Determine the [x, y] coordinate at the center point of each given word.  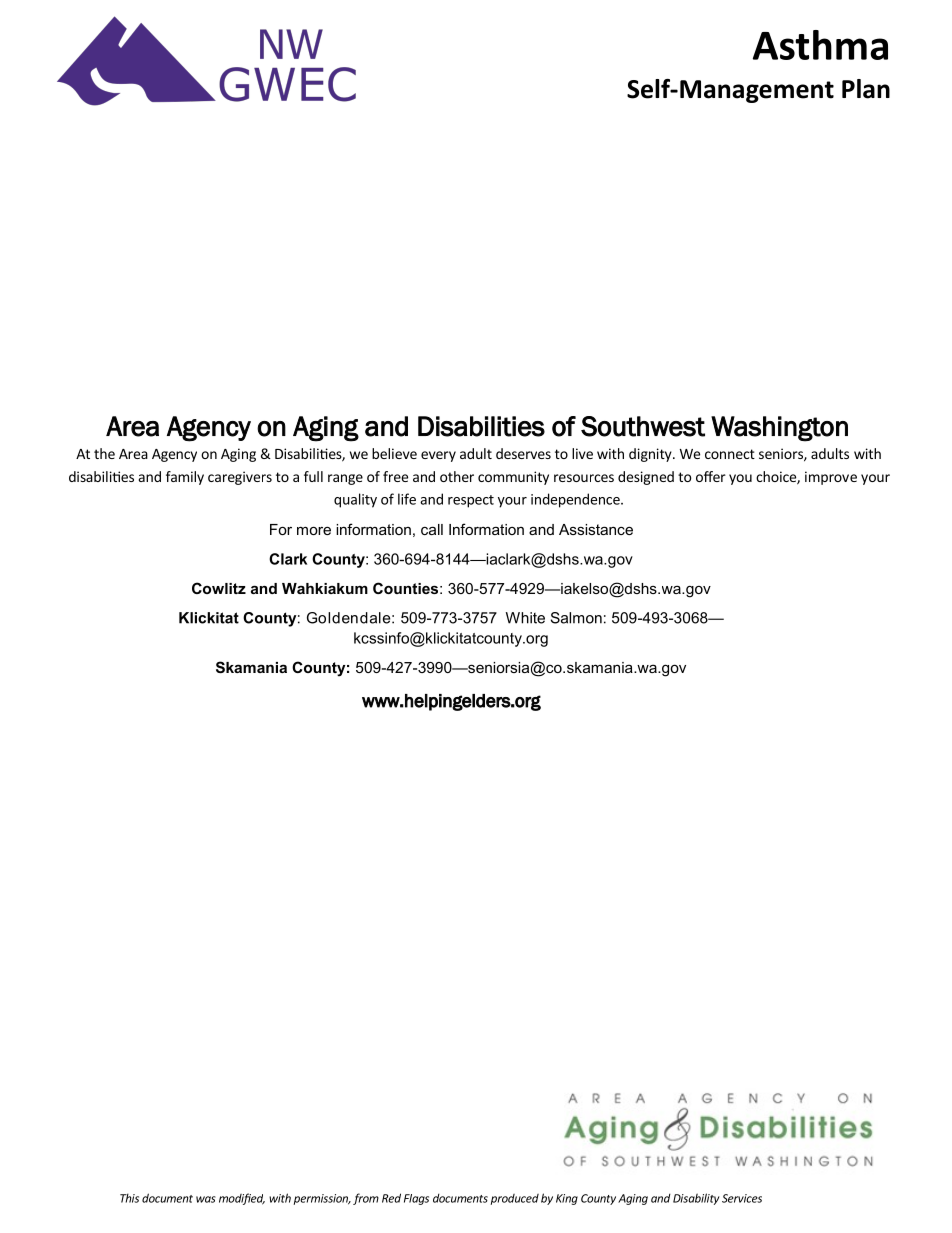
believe [394, 453]
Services [742, 1198]
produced [515, 1199]
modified [242, 1199]
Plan [866, 89]
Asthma [820, 45]
